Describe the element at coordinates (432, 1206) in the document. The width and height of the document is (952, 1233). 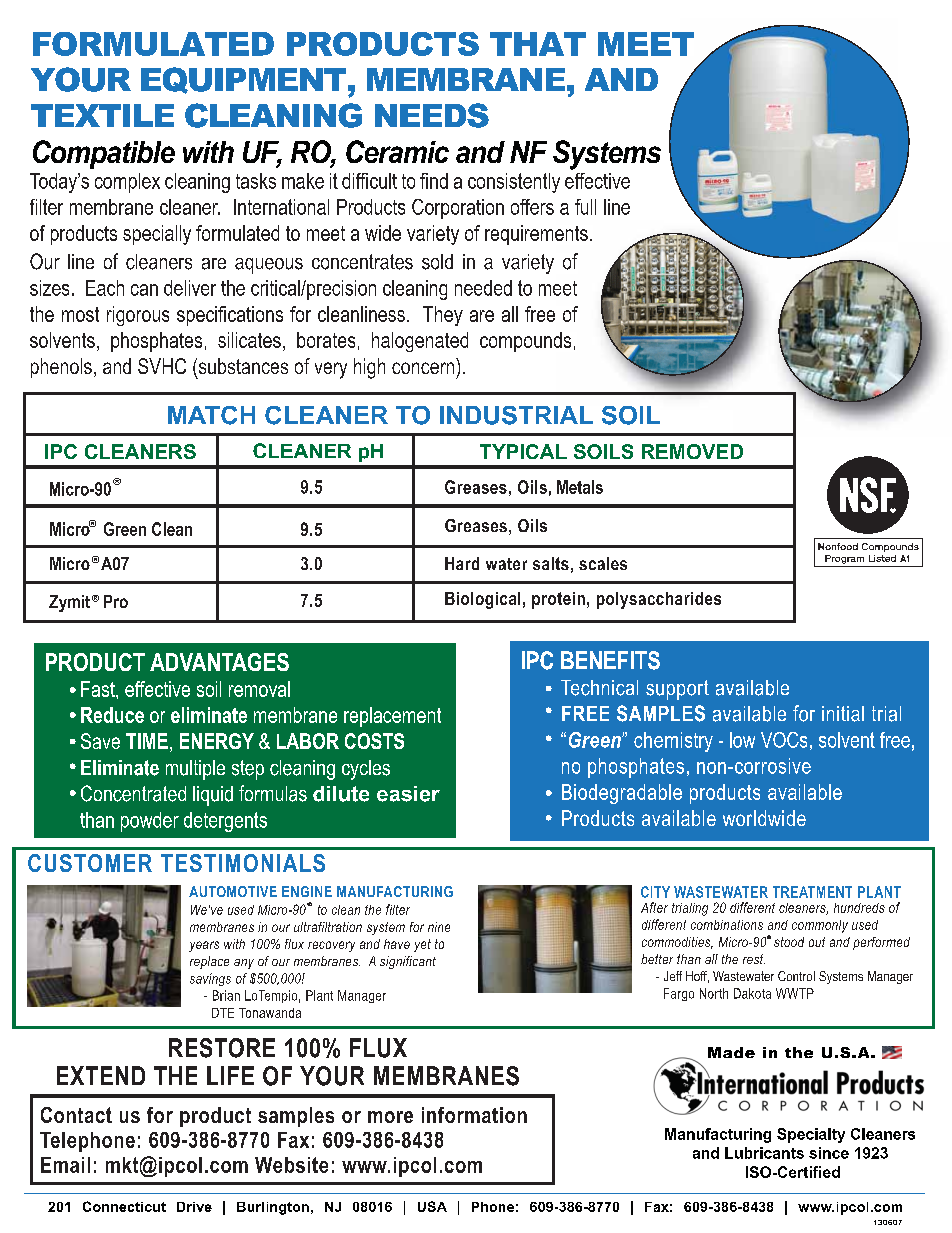
I see `USA` at that location.
